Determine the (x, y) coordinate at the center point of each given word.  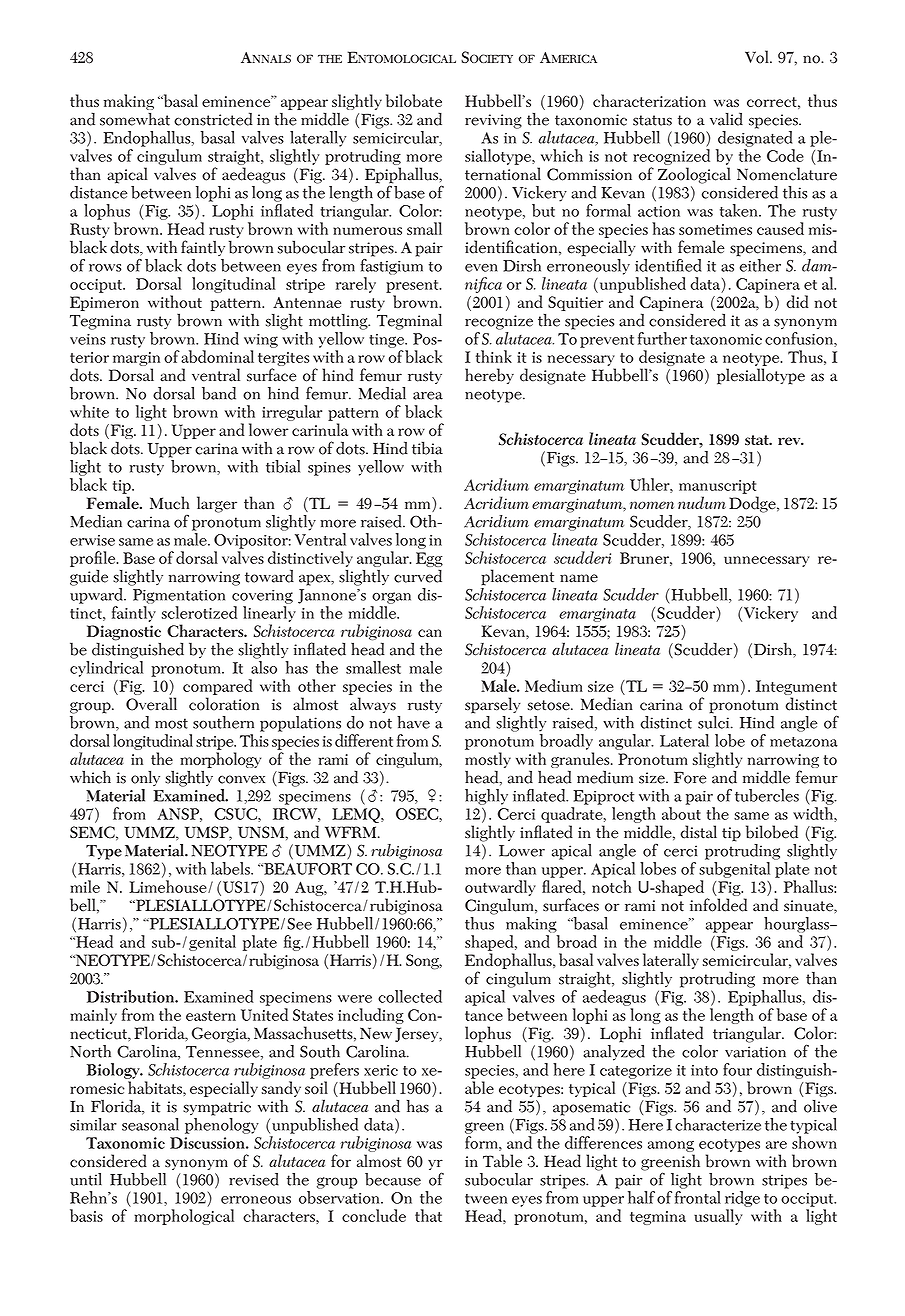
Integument (796, 689)
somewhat (135, 119)
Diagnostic (124, 634)
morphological (184, 1217)
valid (726, 119)
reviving (493, 121)
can (430, 633)
